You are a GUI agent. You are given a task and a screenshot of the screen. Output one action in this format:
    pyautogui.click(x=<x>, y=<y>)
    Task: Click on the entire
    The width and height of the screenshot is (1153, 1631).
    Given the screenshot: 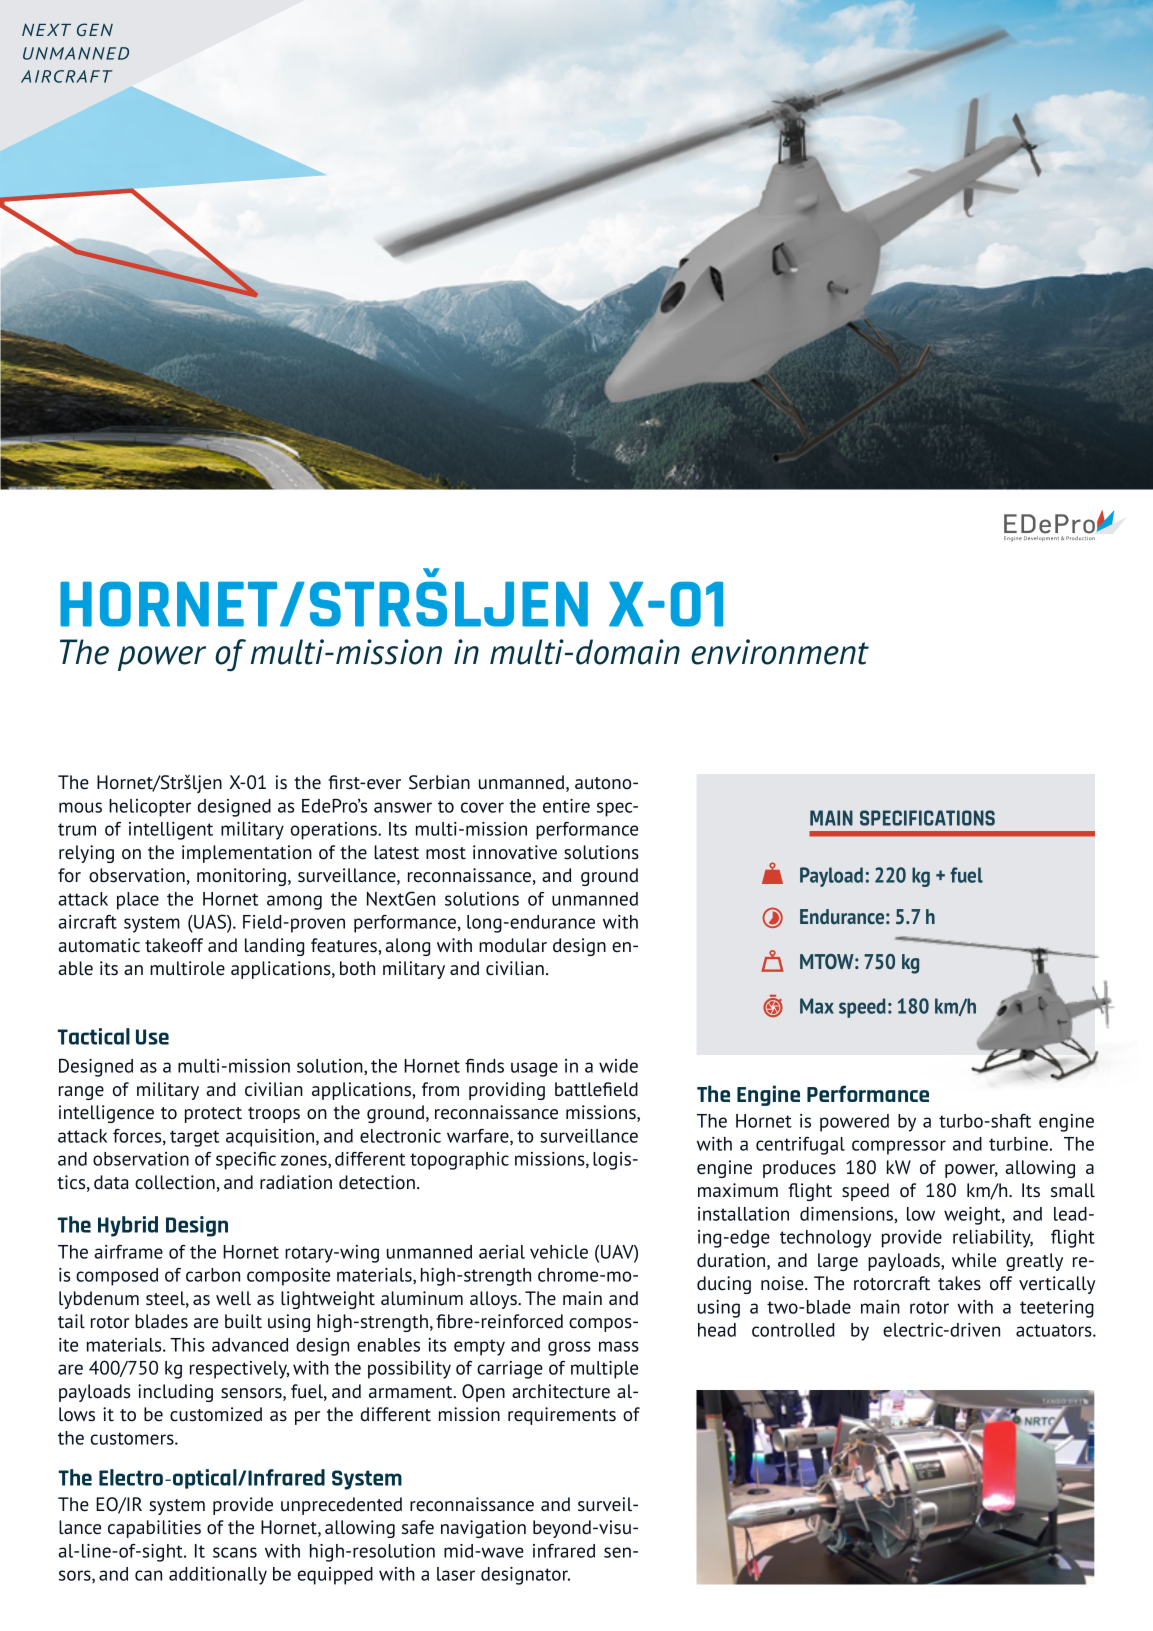 What is the action you would take?
    pyautogui.click(x=566, y=806)
